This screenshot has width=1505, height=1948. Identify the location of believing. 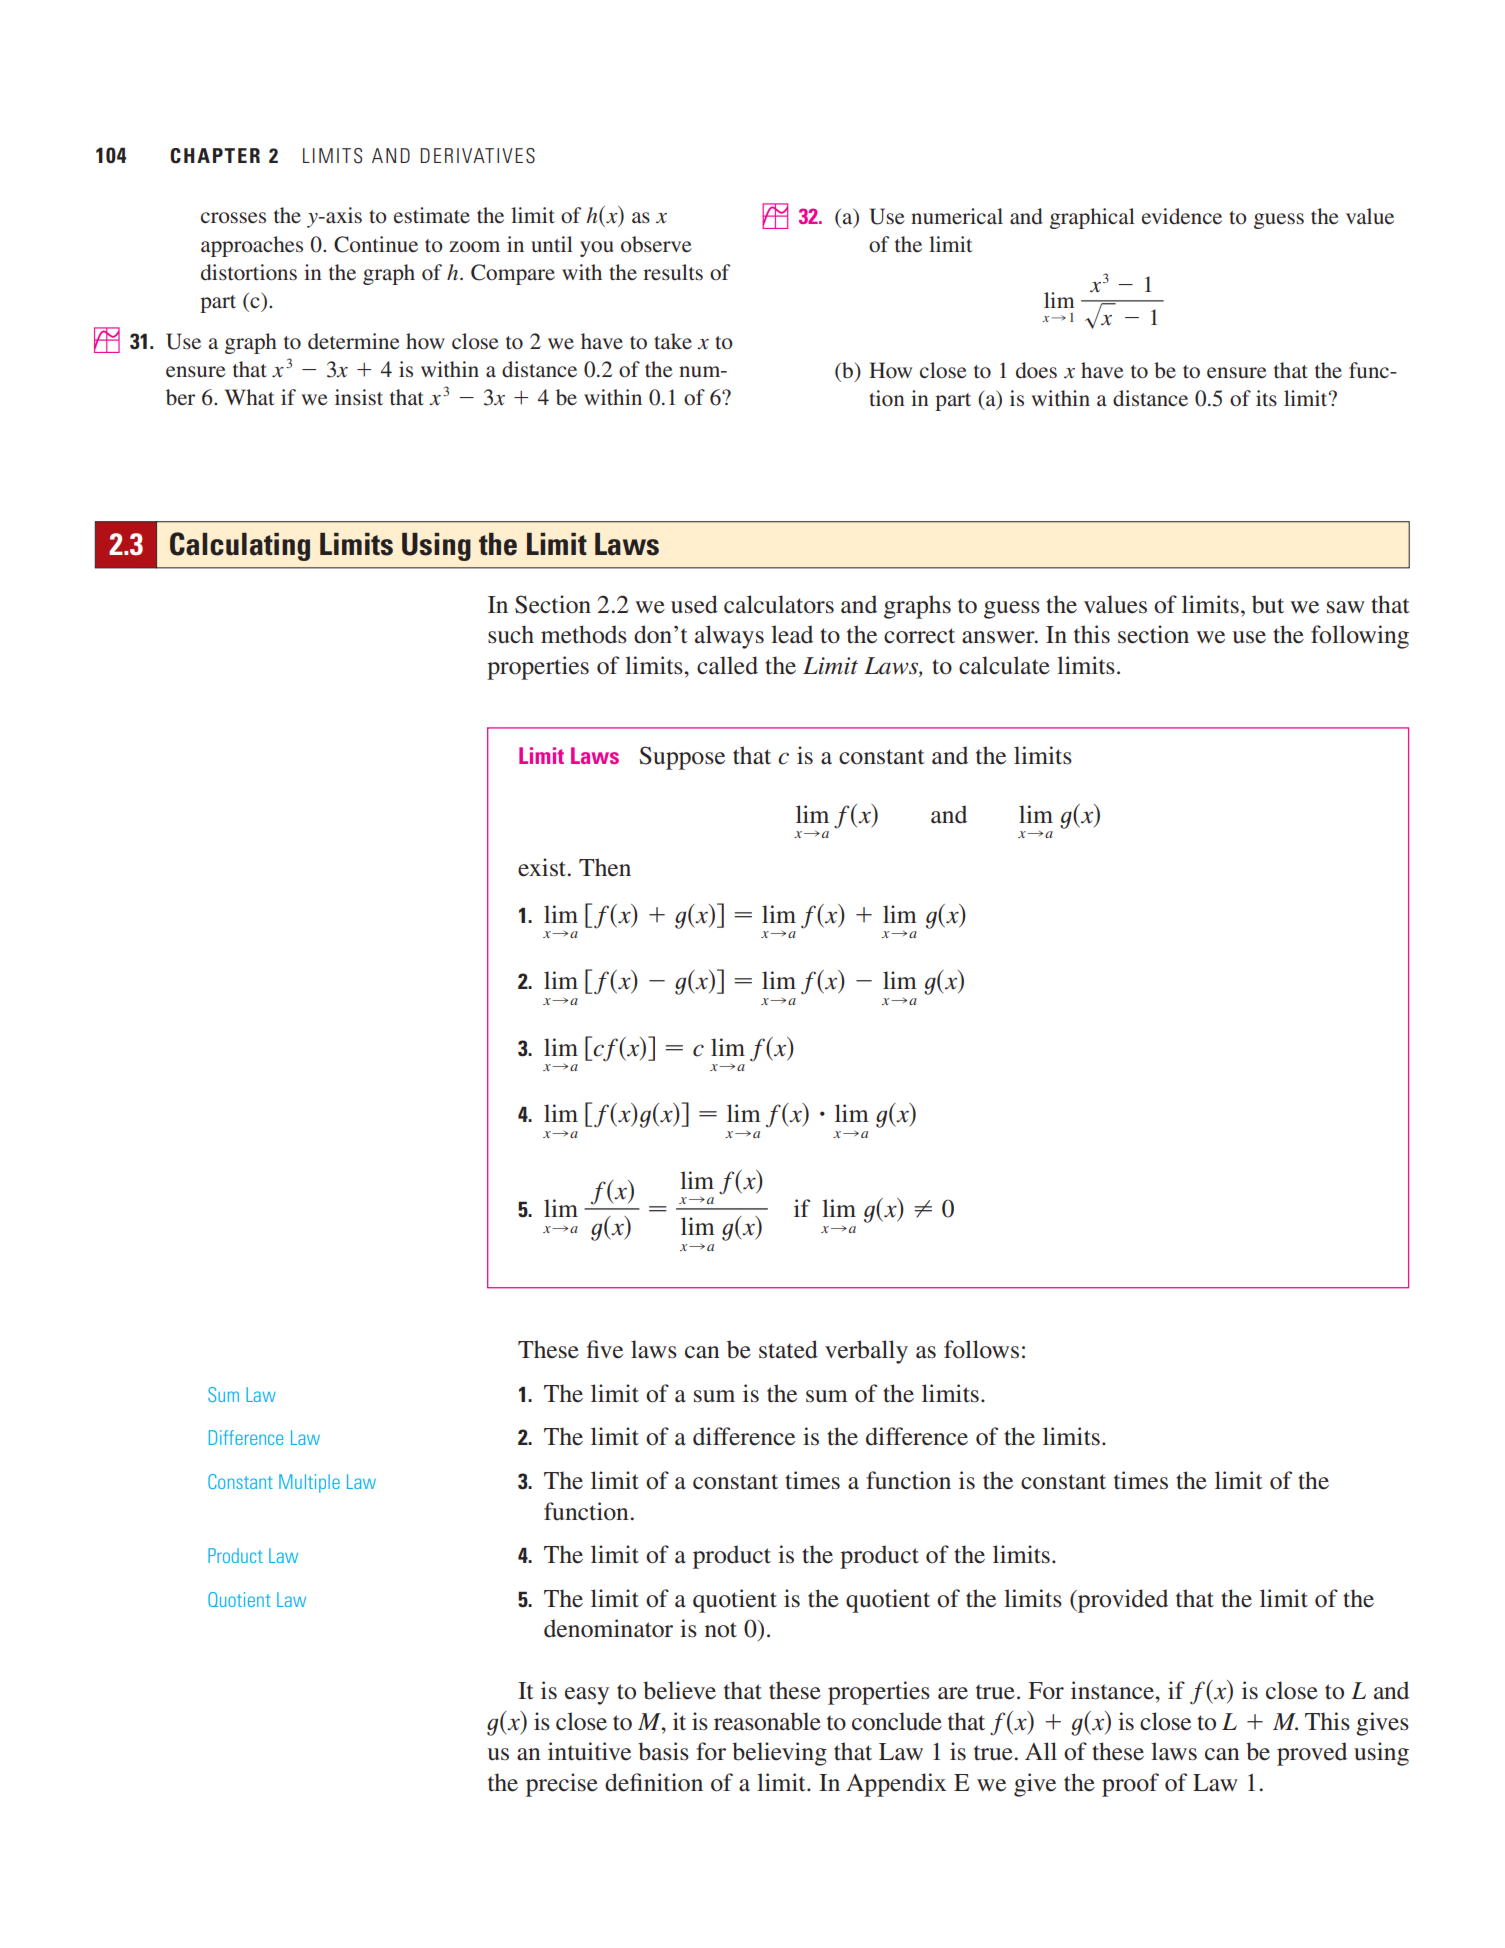
(779, 1754).
